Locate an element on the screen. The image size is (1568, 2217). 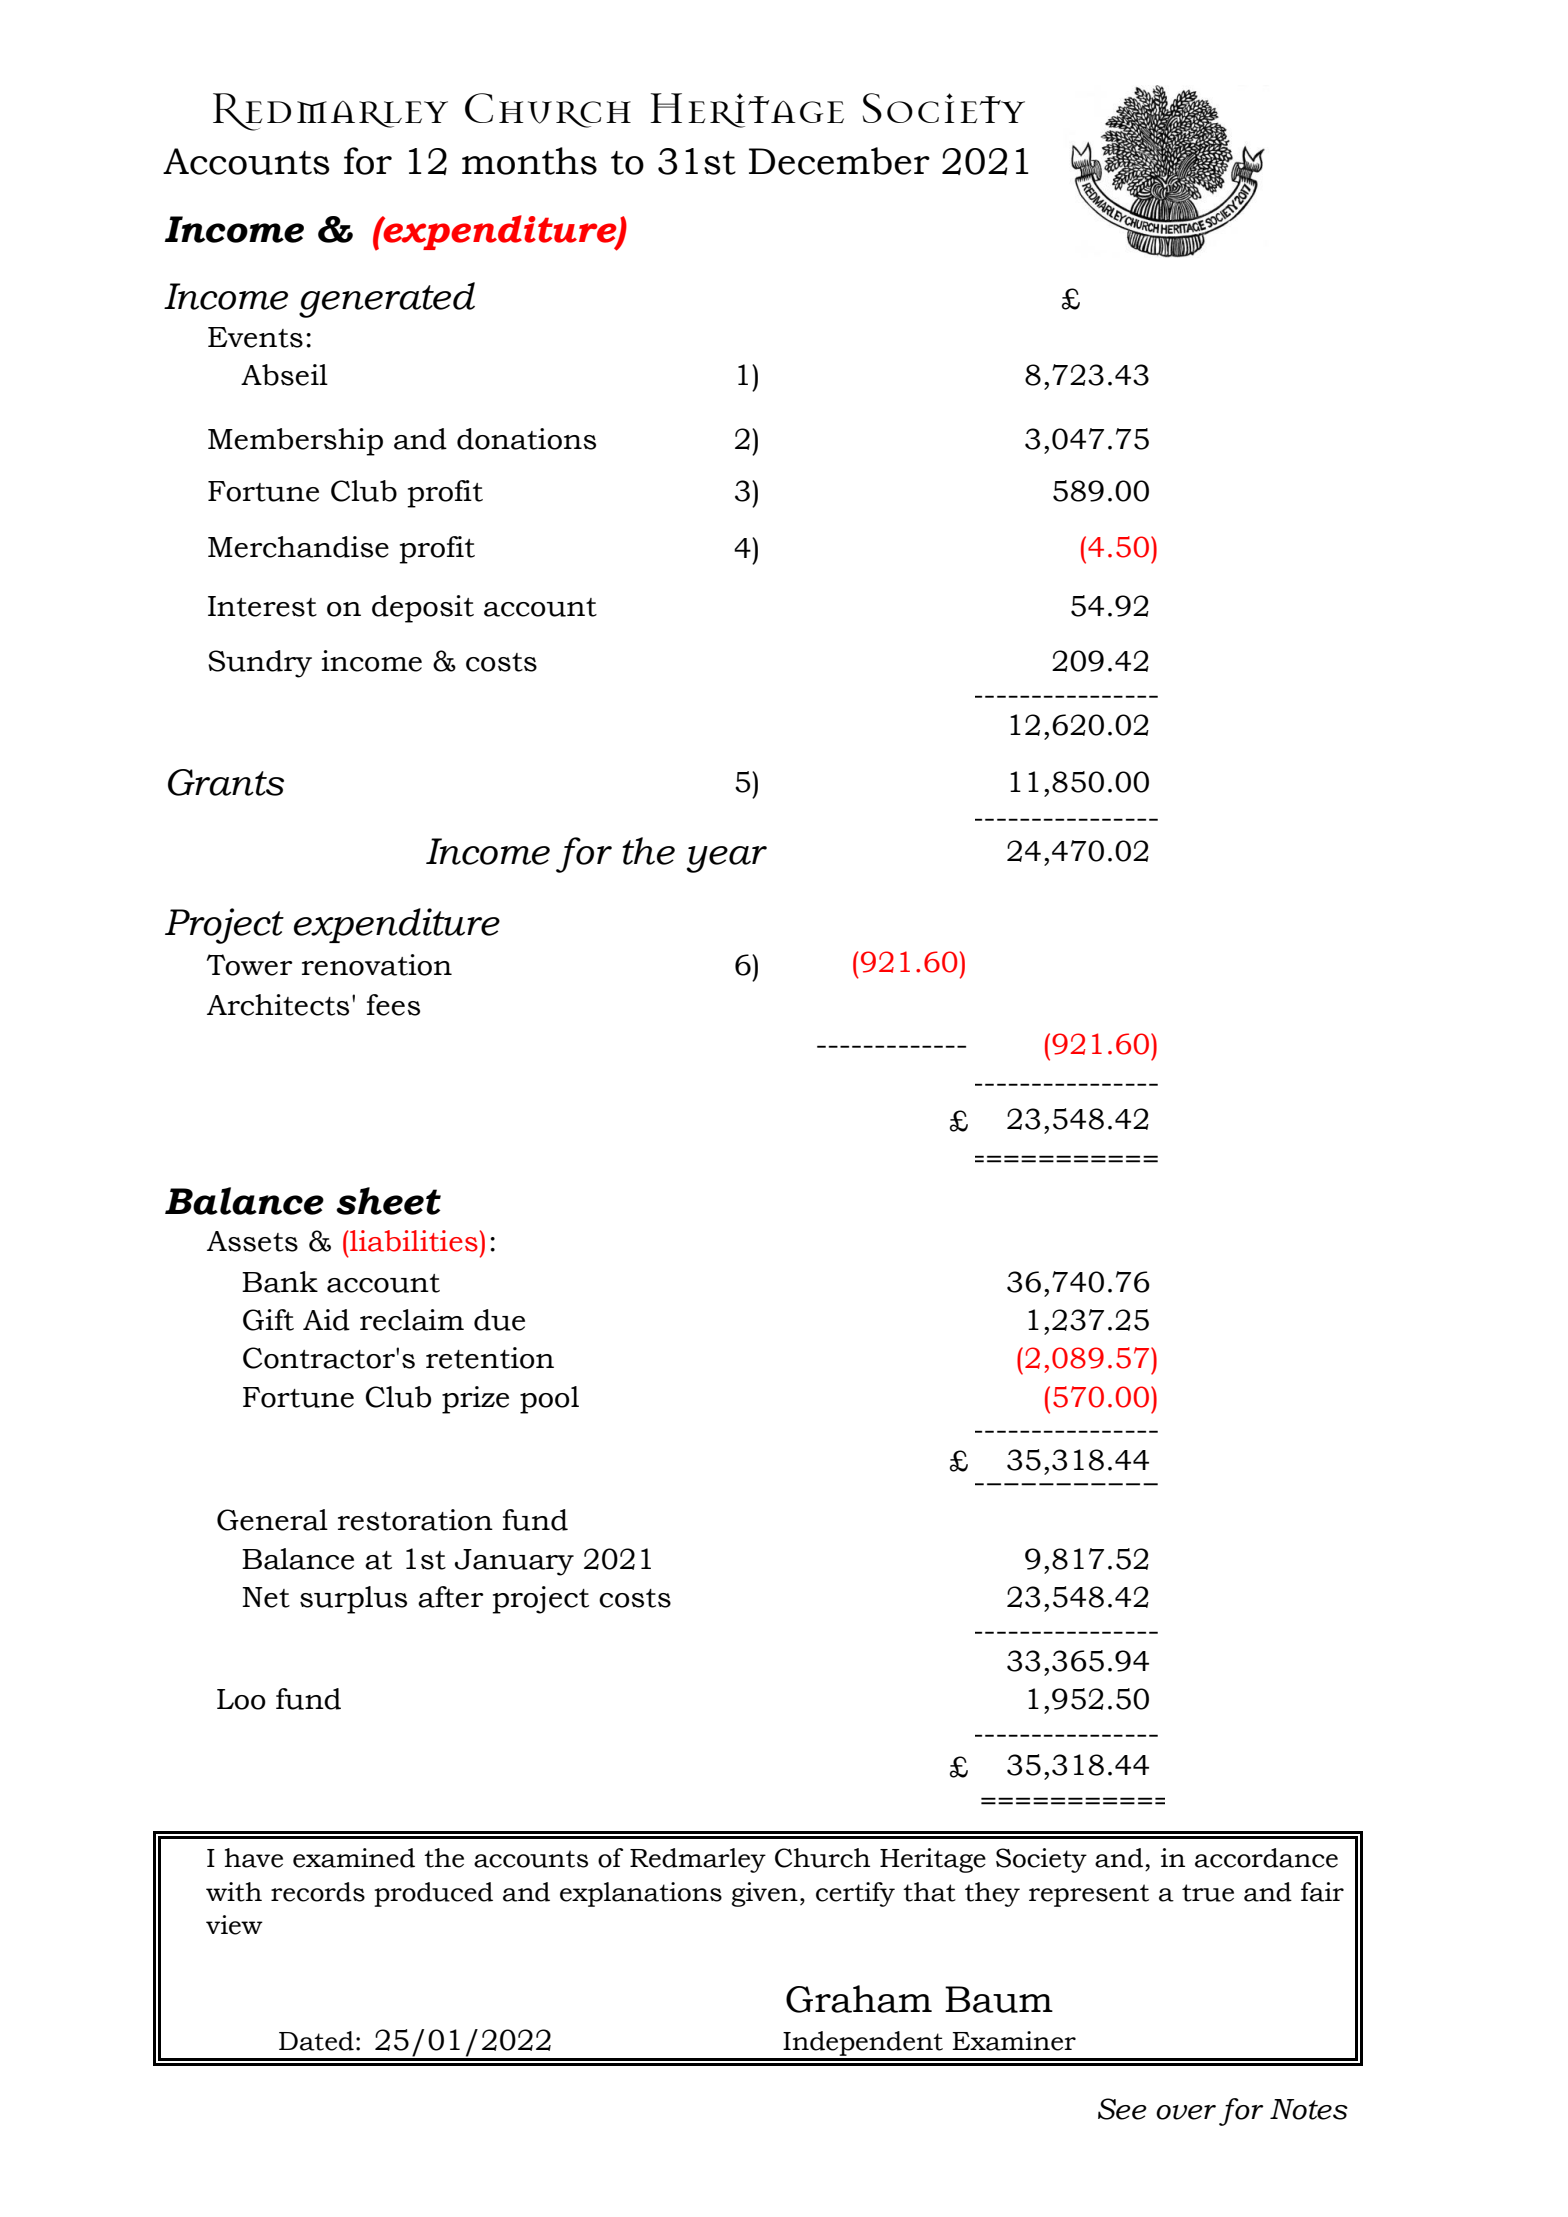
over is located at coordinates (1186, 2112).
